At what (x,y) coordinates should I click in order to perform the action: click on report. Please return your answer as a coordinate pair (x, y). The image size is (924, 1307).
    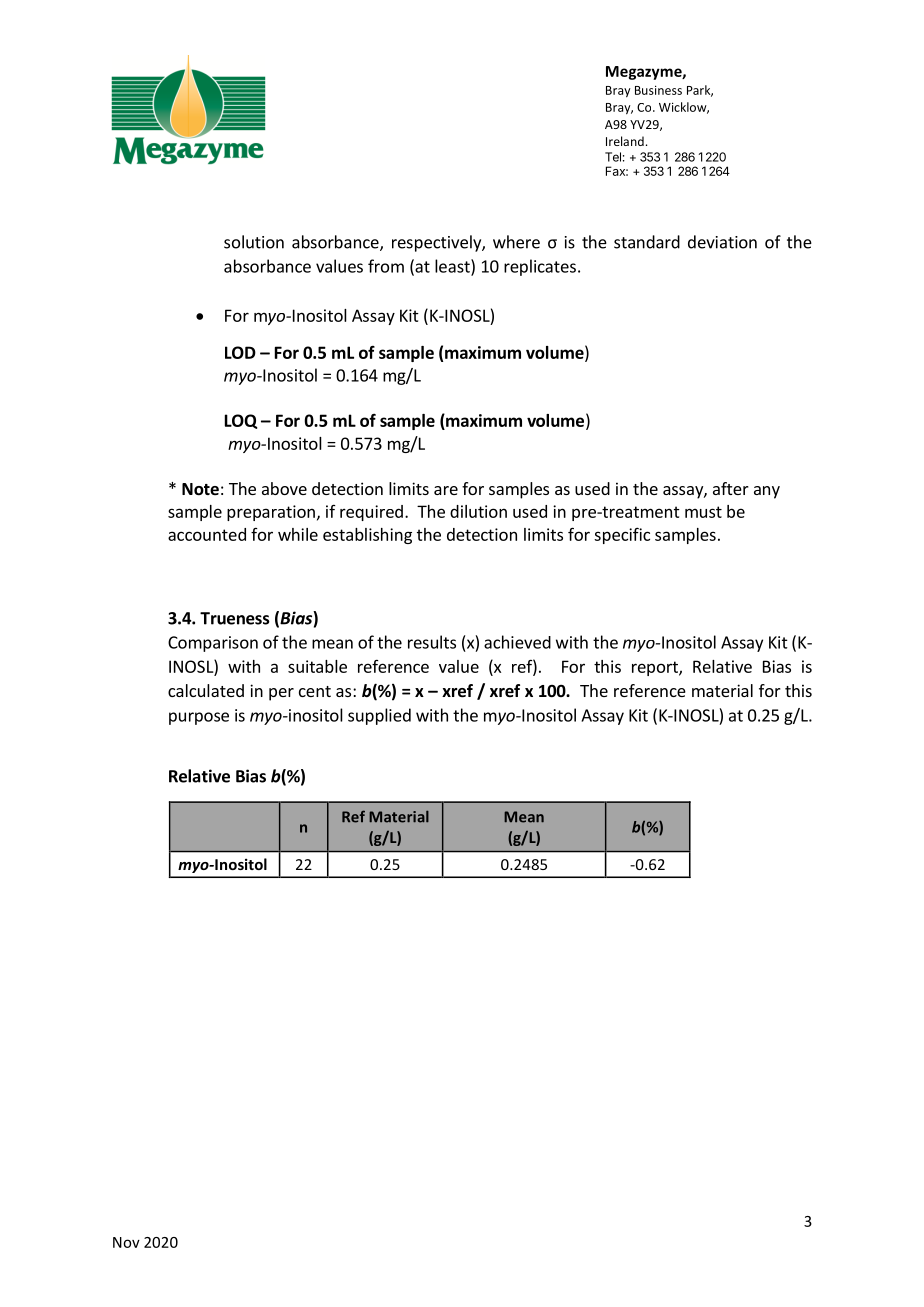
    Looking at the image, I should click on (656, 668).
